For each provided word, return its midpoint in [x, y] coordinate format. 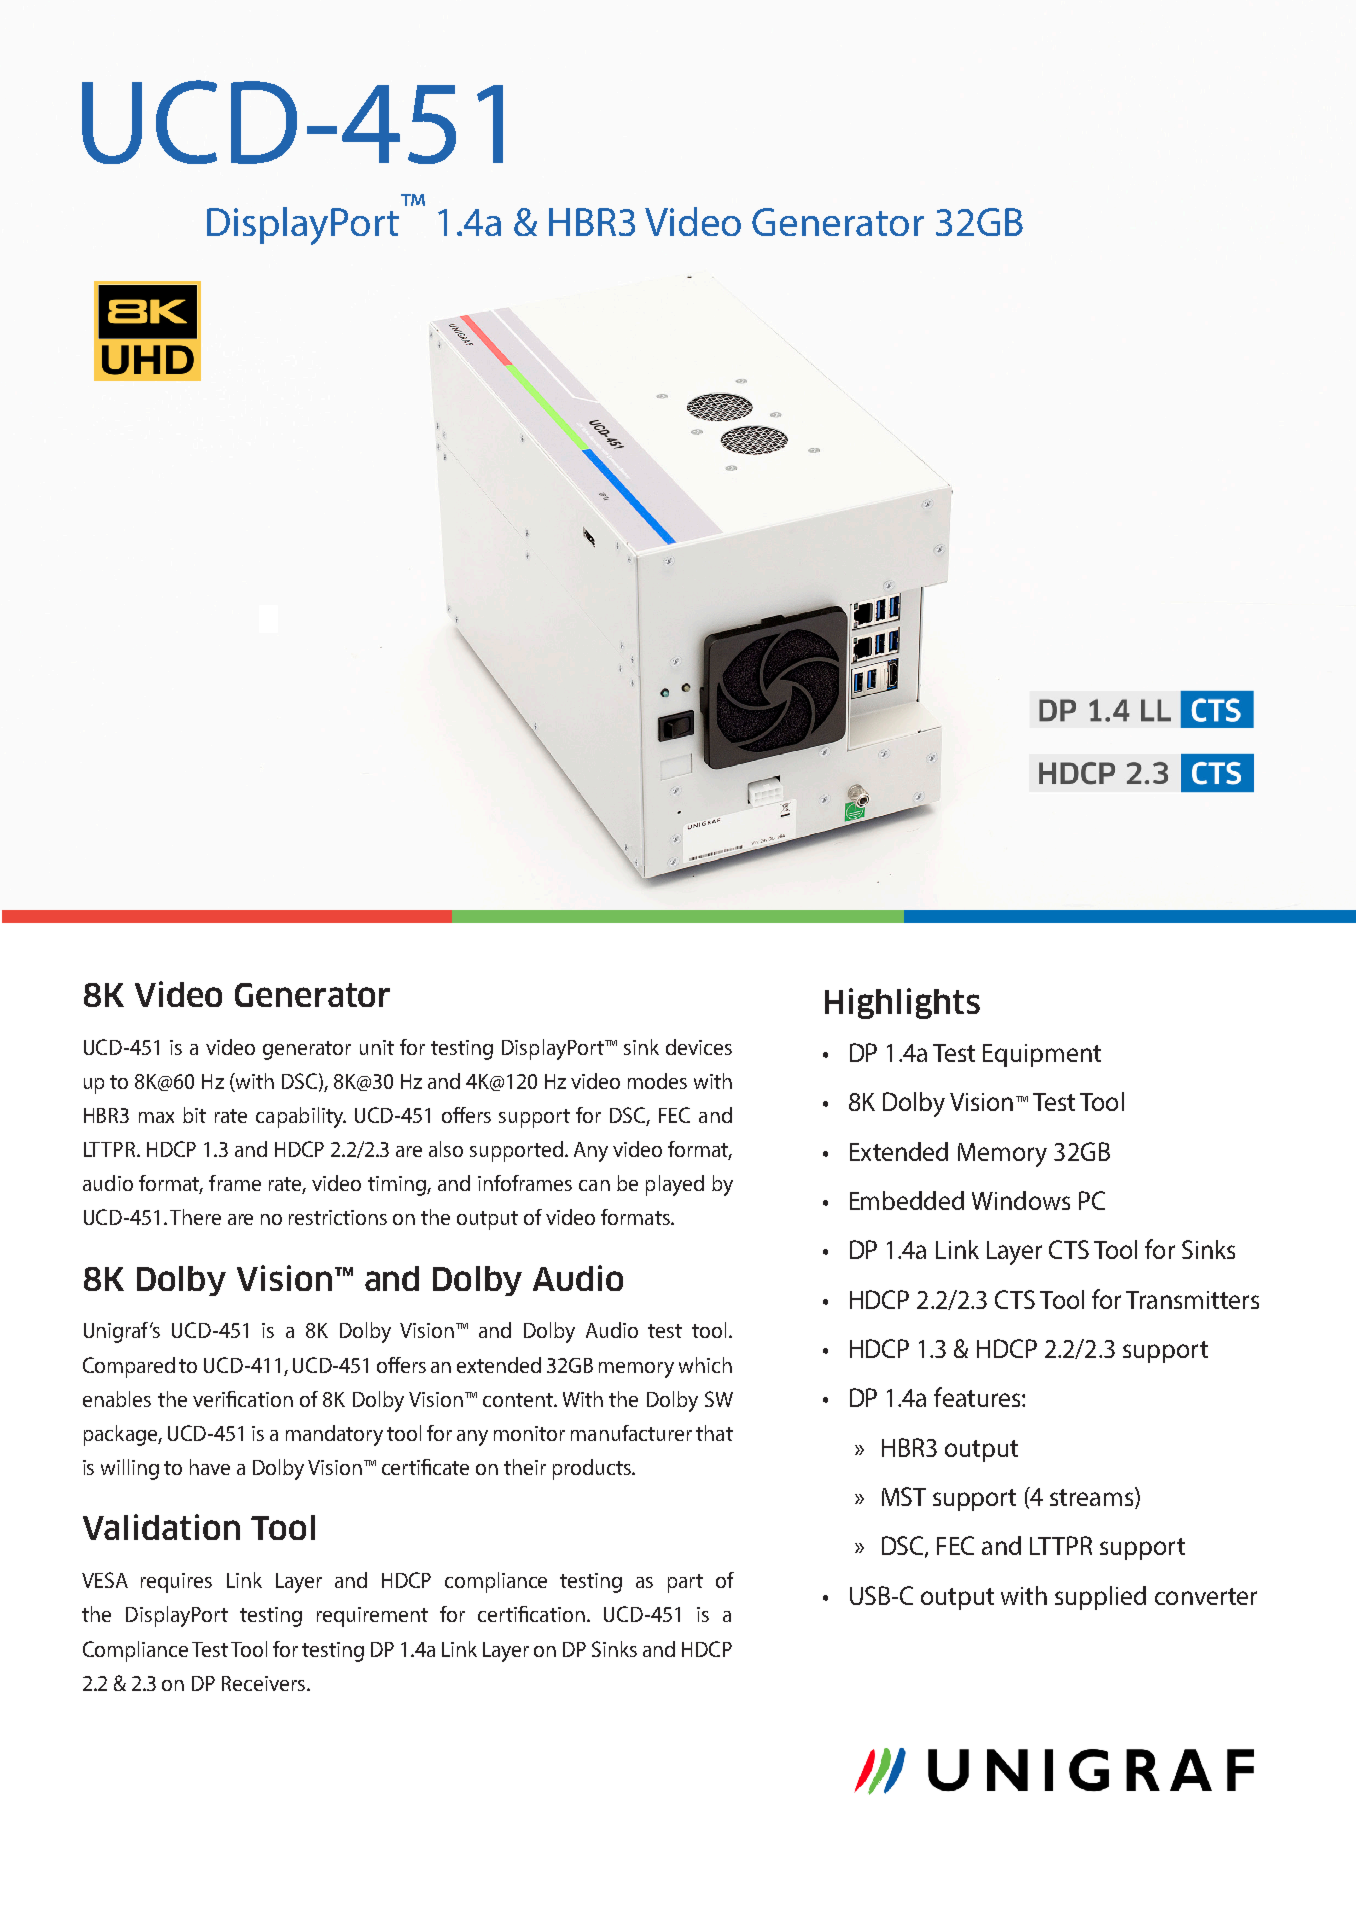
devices [699, 1047]
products [593, 1469]
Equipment [1042, 1055]
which [705, 1365]
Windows [1021, 1200]
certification [531, 1614]
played [675, 1185]
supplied [1100, 1598]
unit [377, 1047]
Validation [161, 1527]
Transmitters [1192, 1300]
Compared [129, 1367]
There [195, 1217]
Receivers [265, 1683]
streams [1093, 1498]
